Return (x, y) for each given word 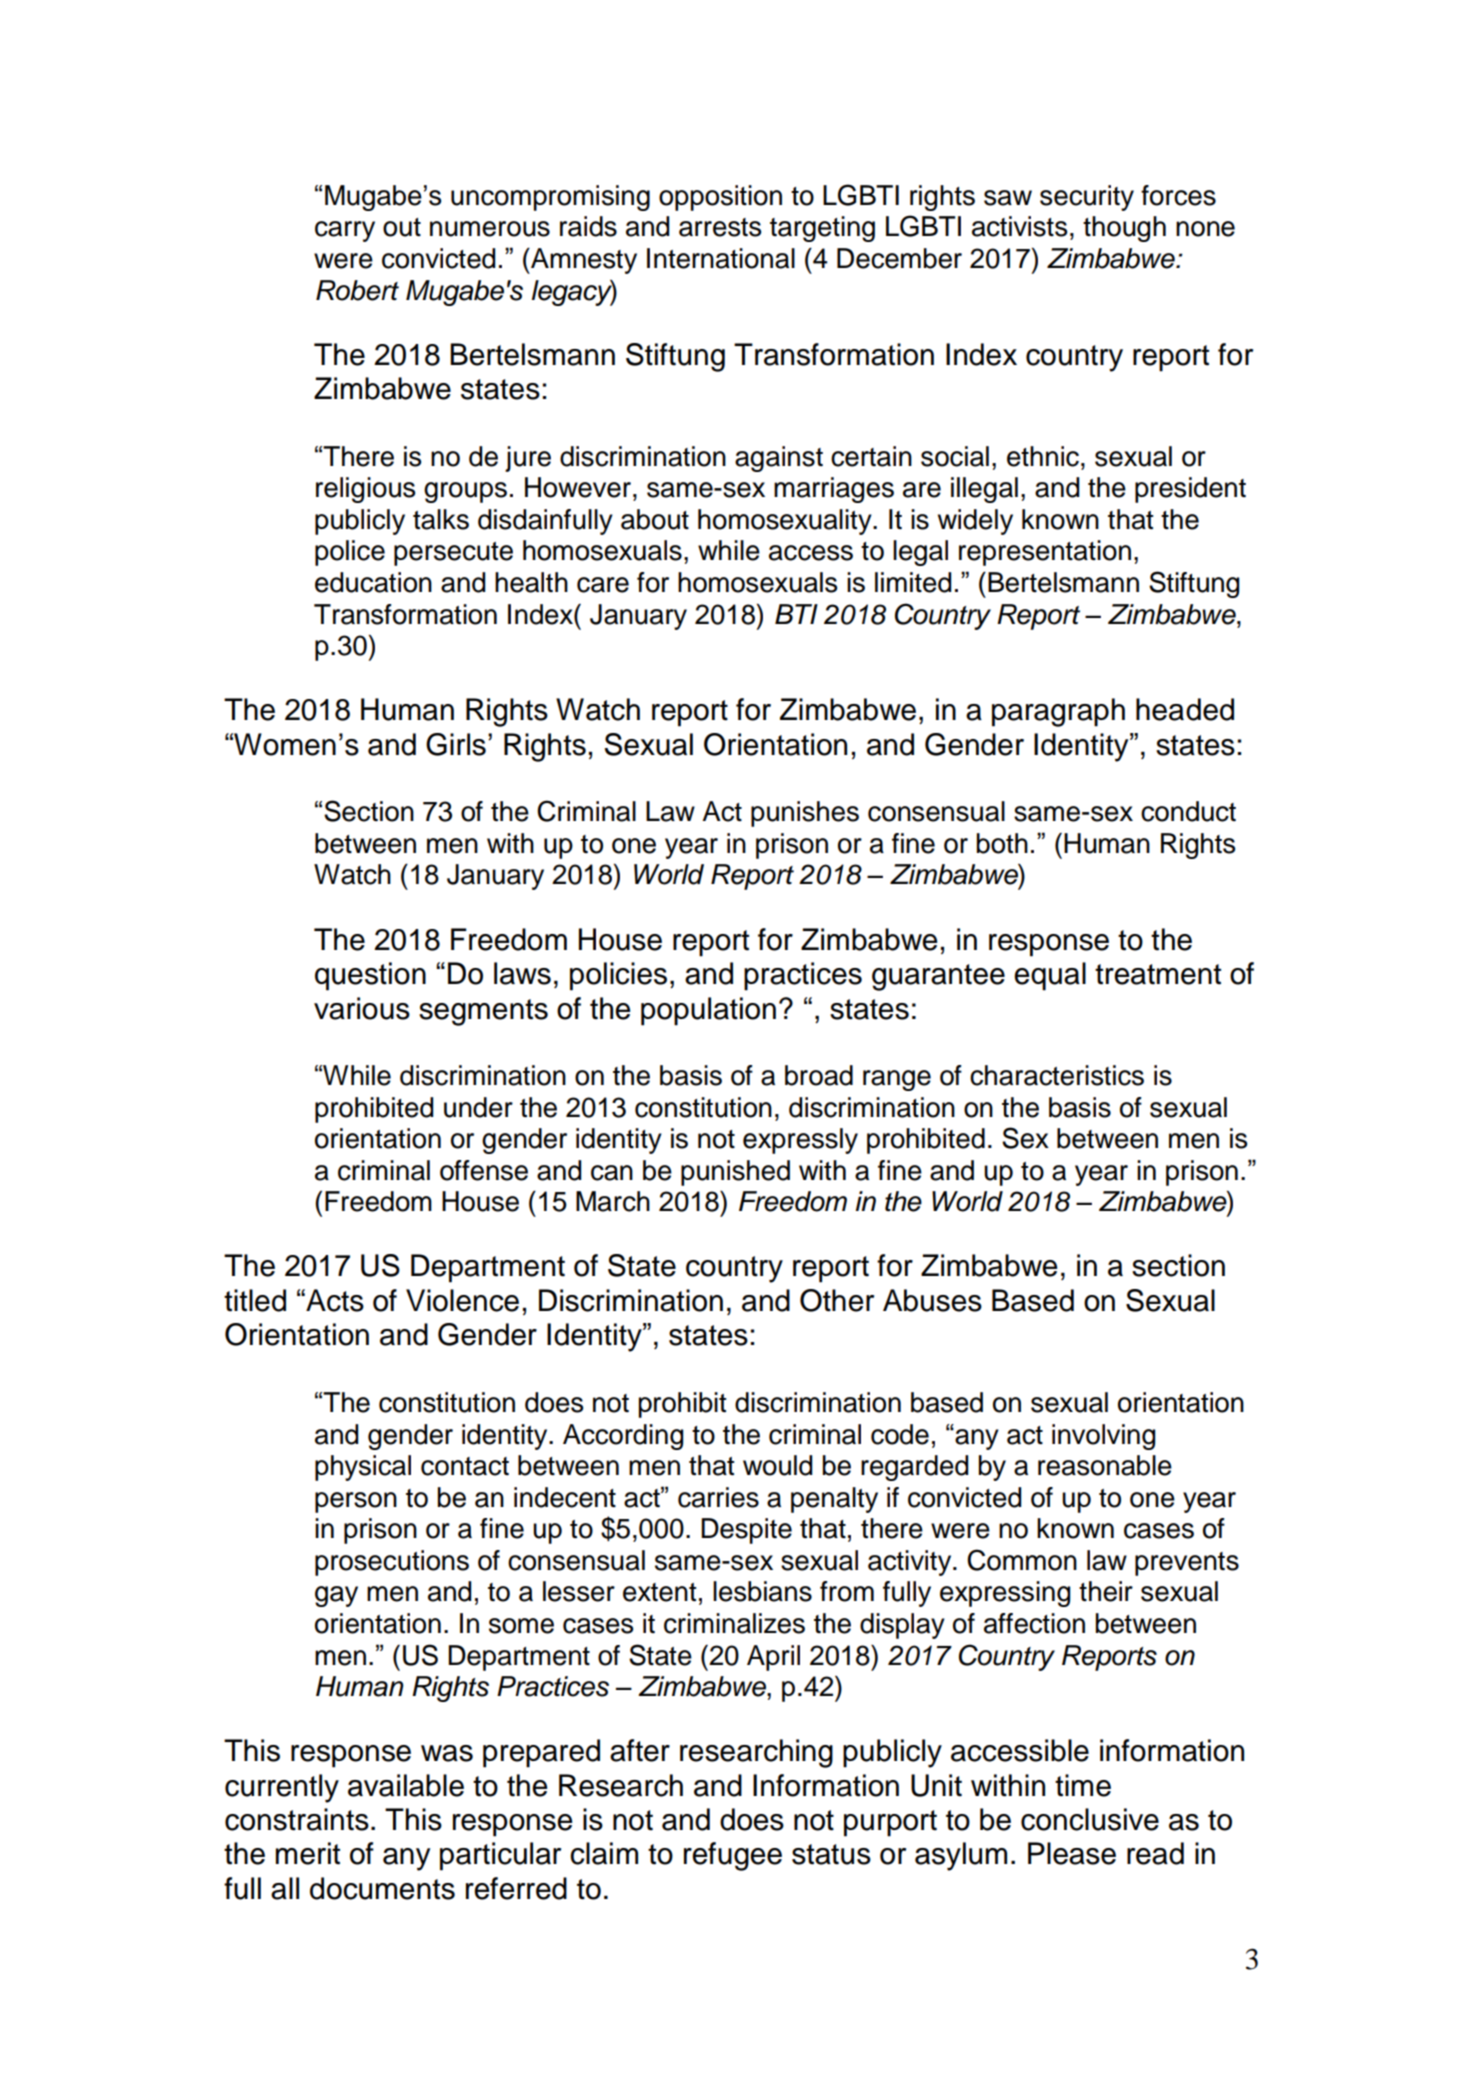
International (721, 258)
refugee (733, 1856)
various (362, 1008)
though (1124, 229)
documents (382, 1888)
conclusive (1090, 1819)
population (708, 1011)
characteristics (1057, 1075)
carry (345, 231)
